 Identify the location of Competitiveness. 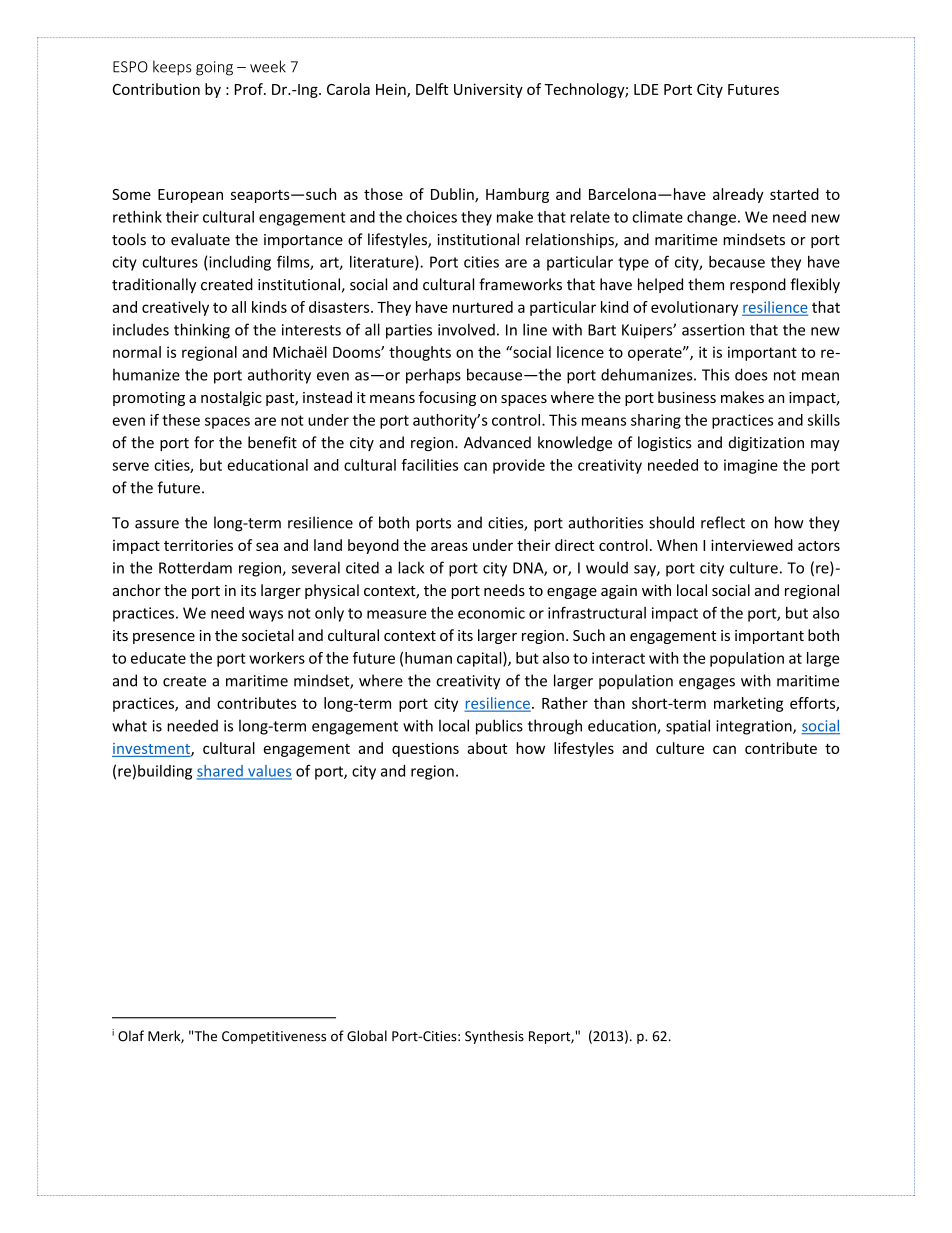
(274, 1037).
